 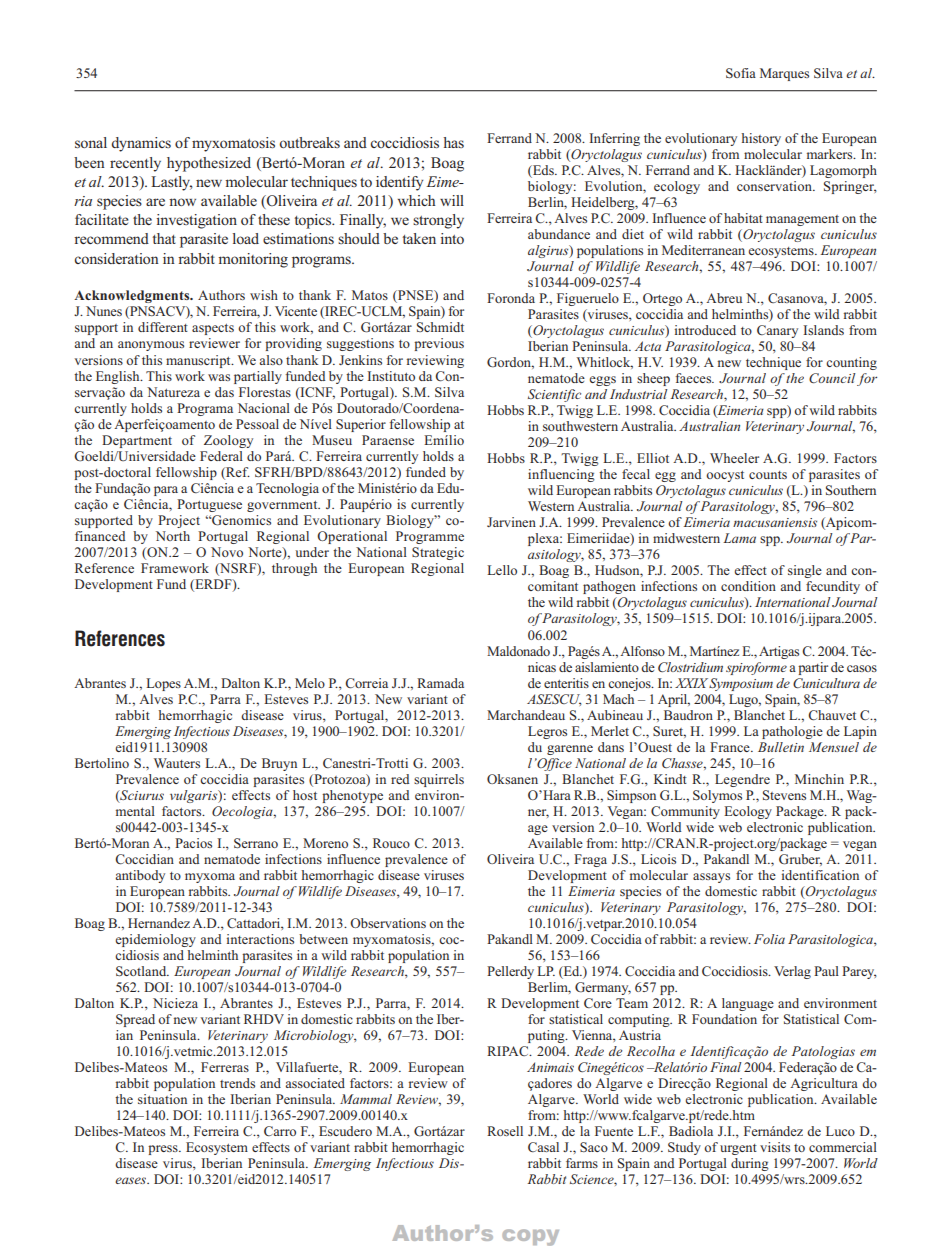 I want to click on manuscript, so click(x=199, y=361).
